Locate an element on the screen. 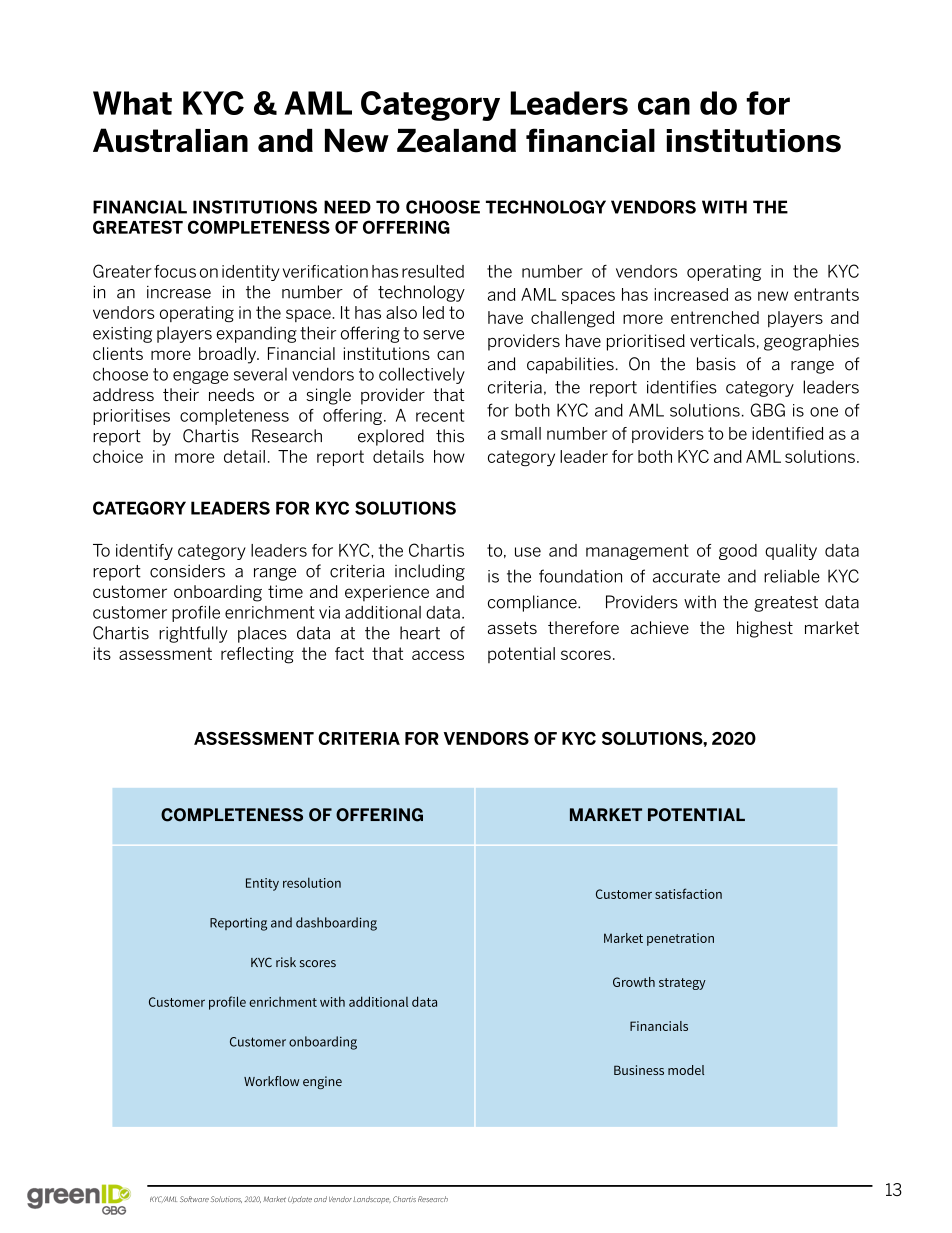  broadly is located at coordinates (229, 355).
